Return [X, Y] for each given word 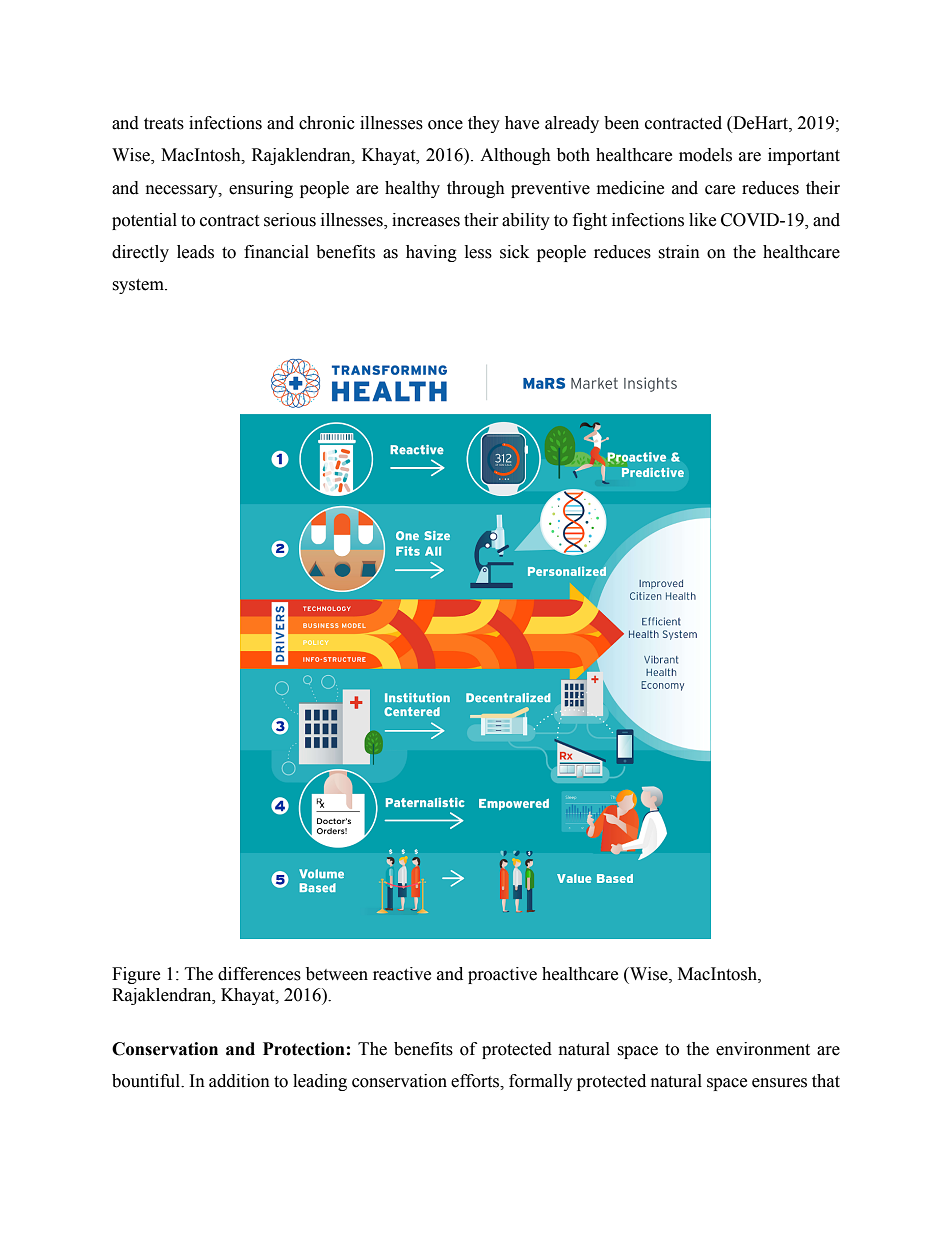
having [431, 253]
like [702, 220]
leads [195, 252]
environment [763, 1049]
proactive [502, 975]
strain [679, 252]
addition [239, 1081]
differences [259, 974]
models [705, 155]
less [478, 252]
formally [541, 1082]
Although [515, 156]
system [139, 286]
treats [164, 124]
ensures [779, 1083]
